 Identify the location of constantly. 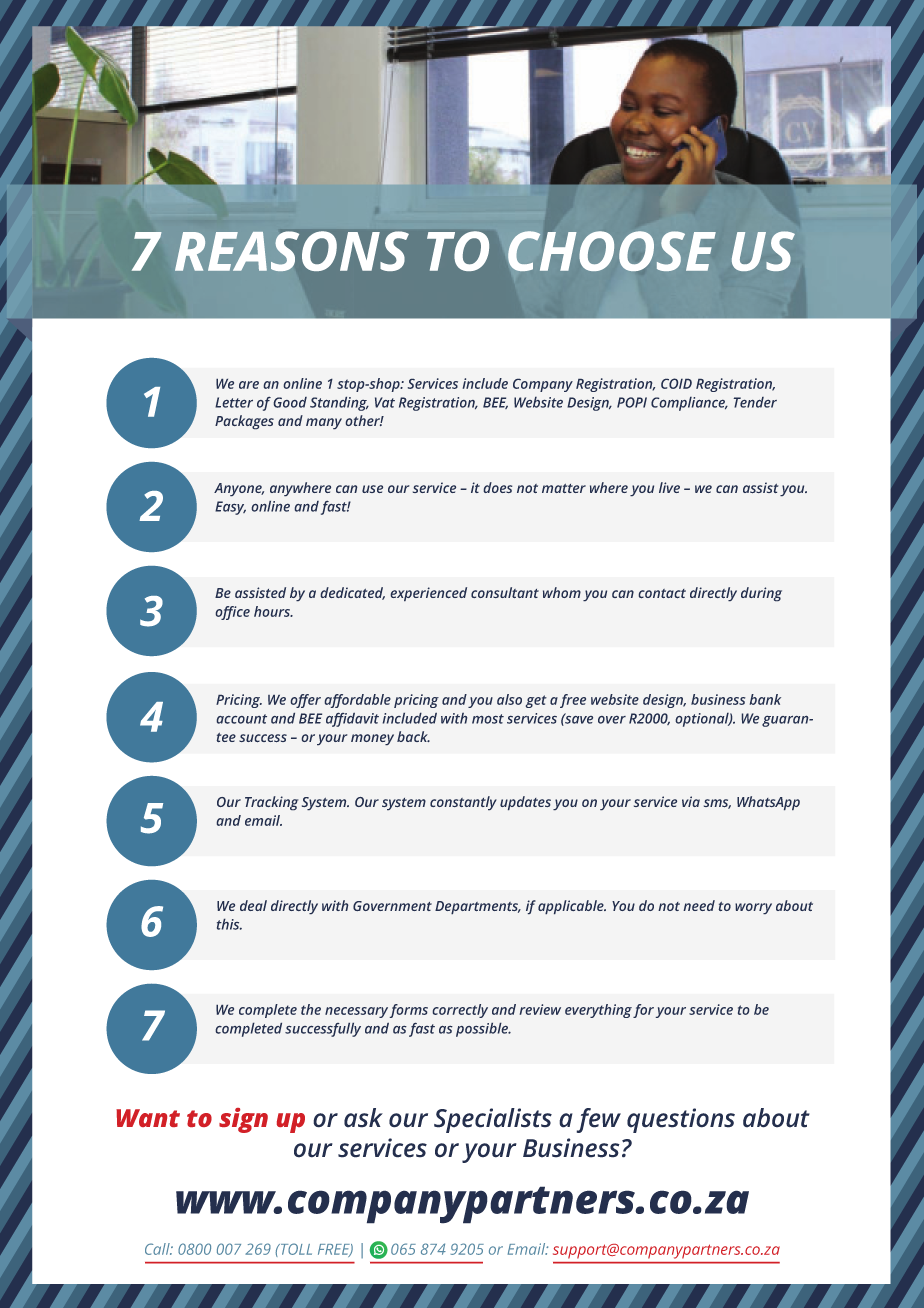
(463, 803).
